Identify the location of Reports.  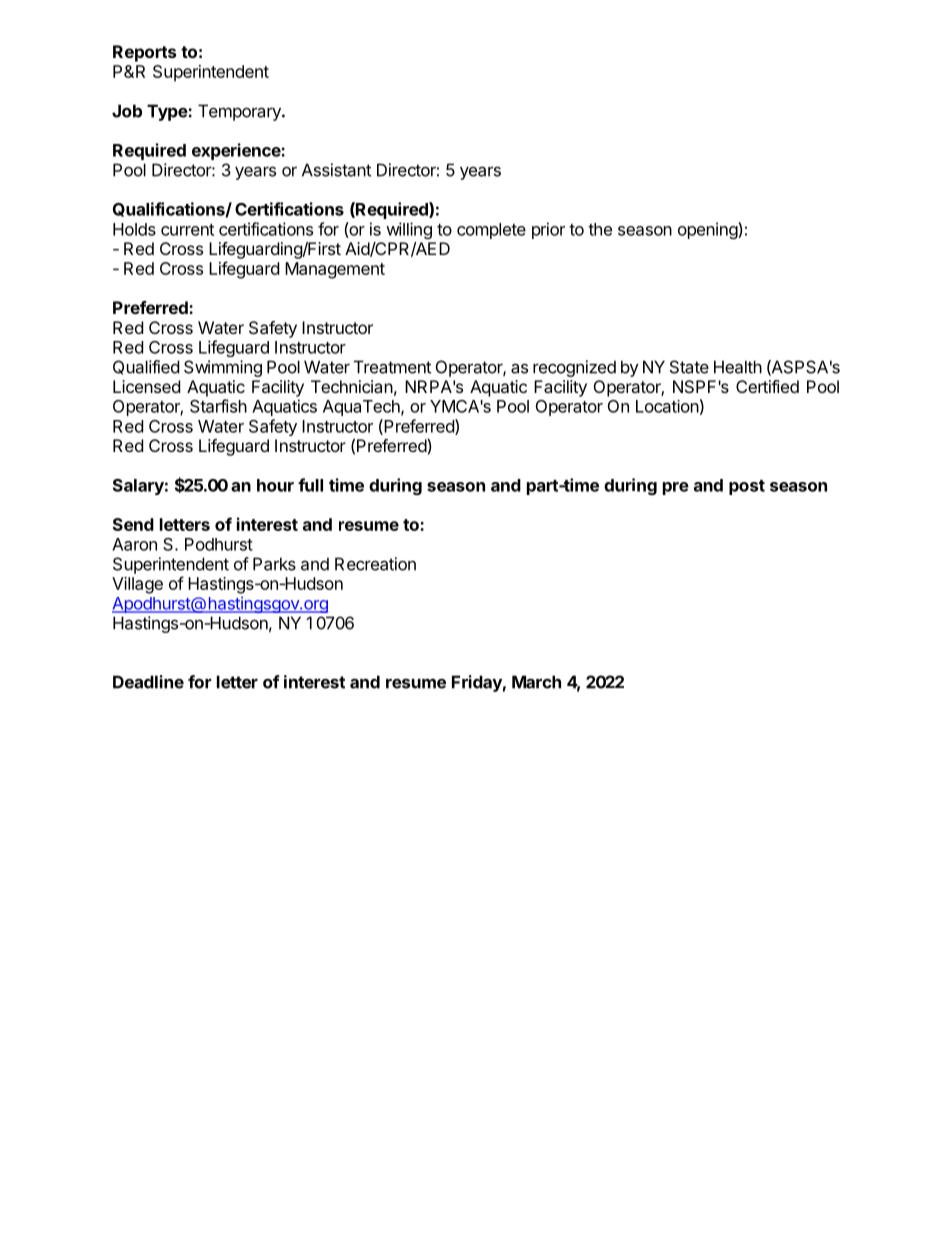
(144, 53).
